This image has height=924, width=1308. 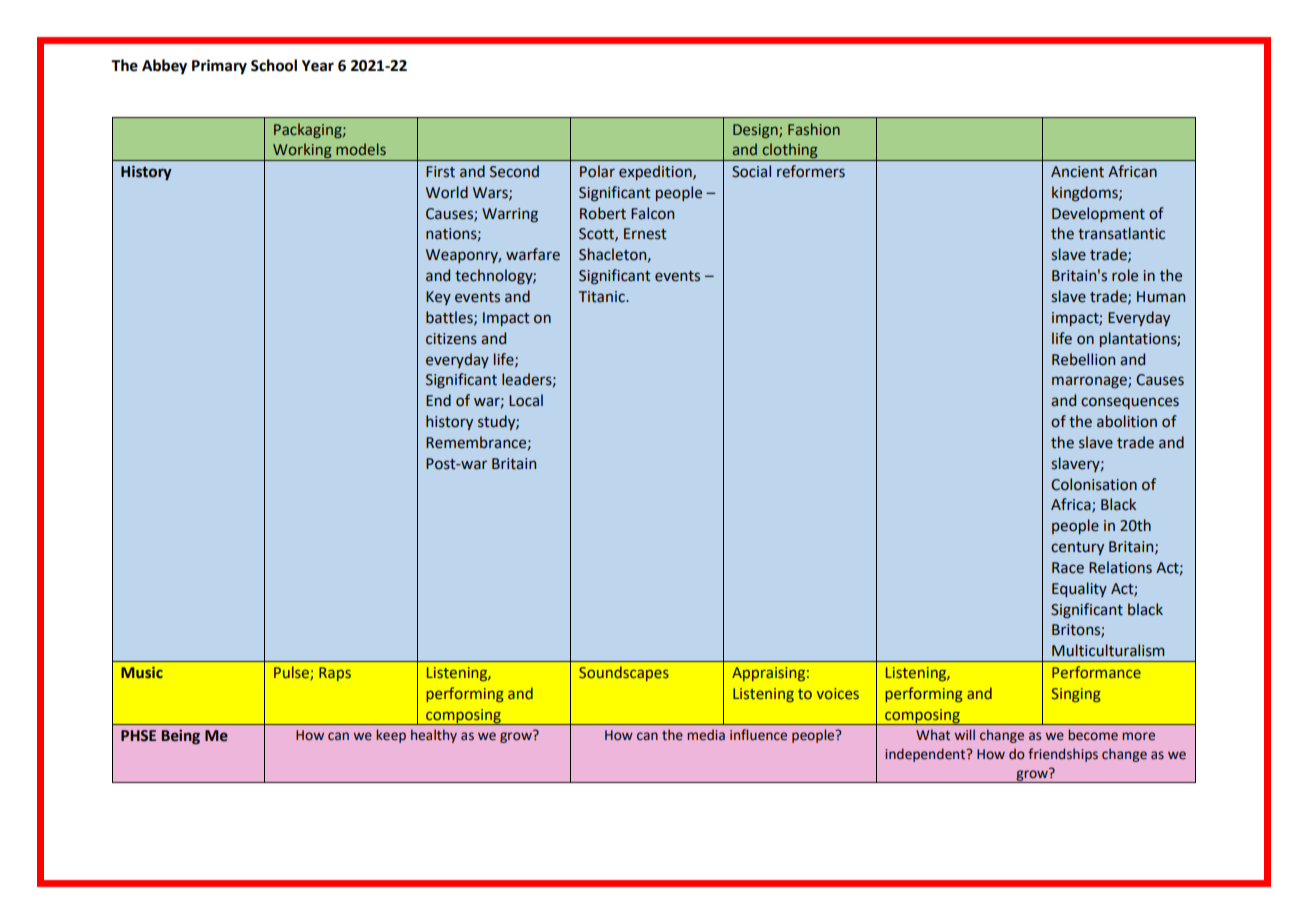 What do you see at coordinates (756, 131) in the image?
I see `Design` at bounding box center [756, 131].
